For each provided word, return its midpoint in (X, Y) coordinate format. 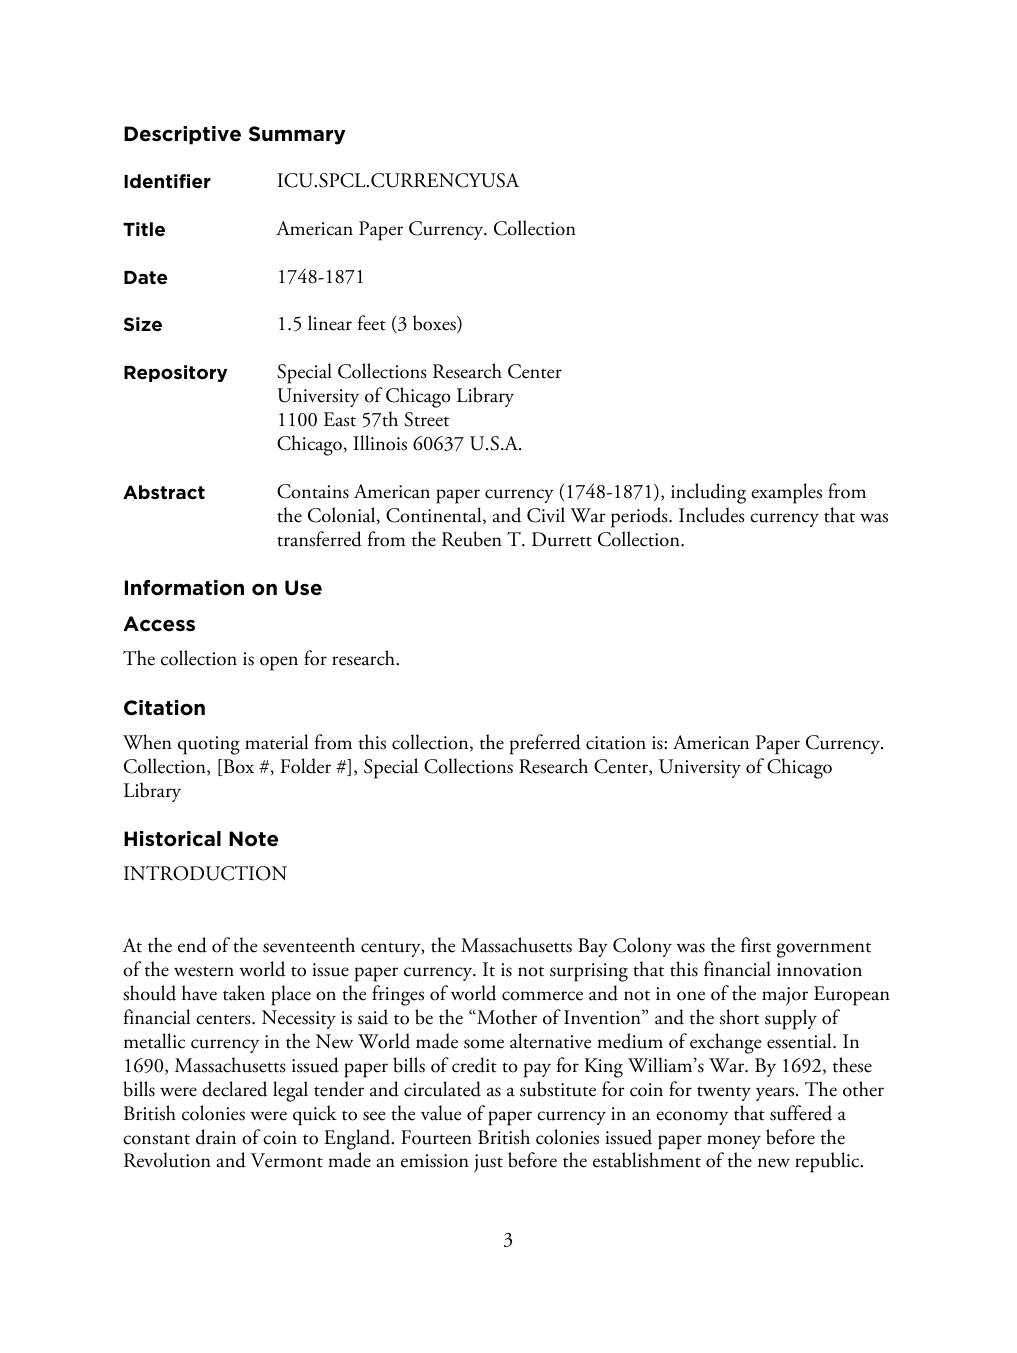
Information (184, 588)
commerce (542, 996)
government (824, 950)
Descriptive (182, 135)
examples (786, 493)
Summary (297, 135)
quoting (209, 745)
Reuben (472, 539)
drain (216, 1137)
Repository (175, 373)
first (756, 945)
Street (426, 419)
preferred (545, 744)
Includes (712, 515)
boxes (435, 324)
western (204, 971)
